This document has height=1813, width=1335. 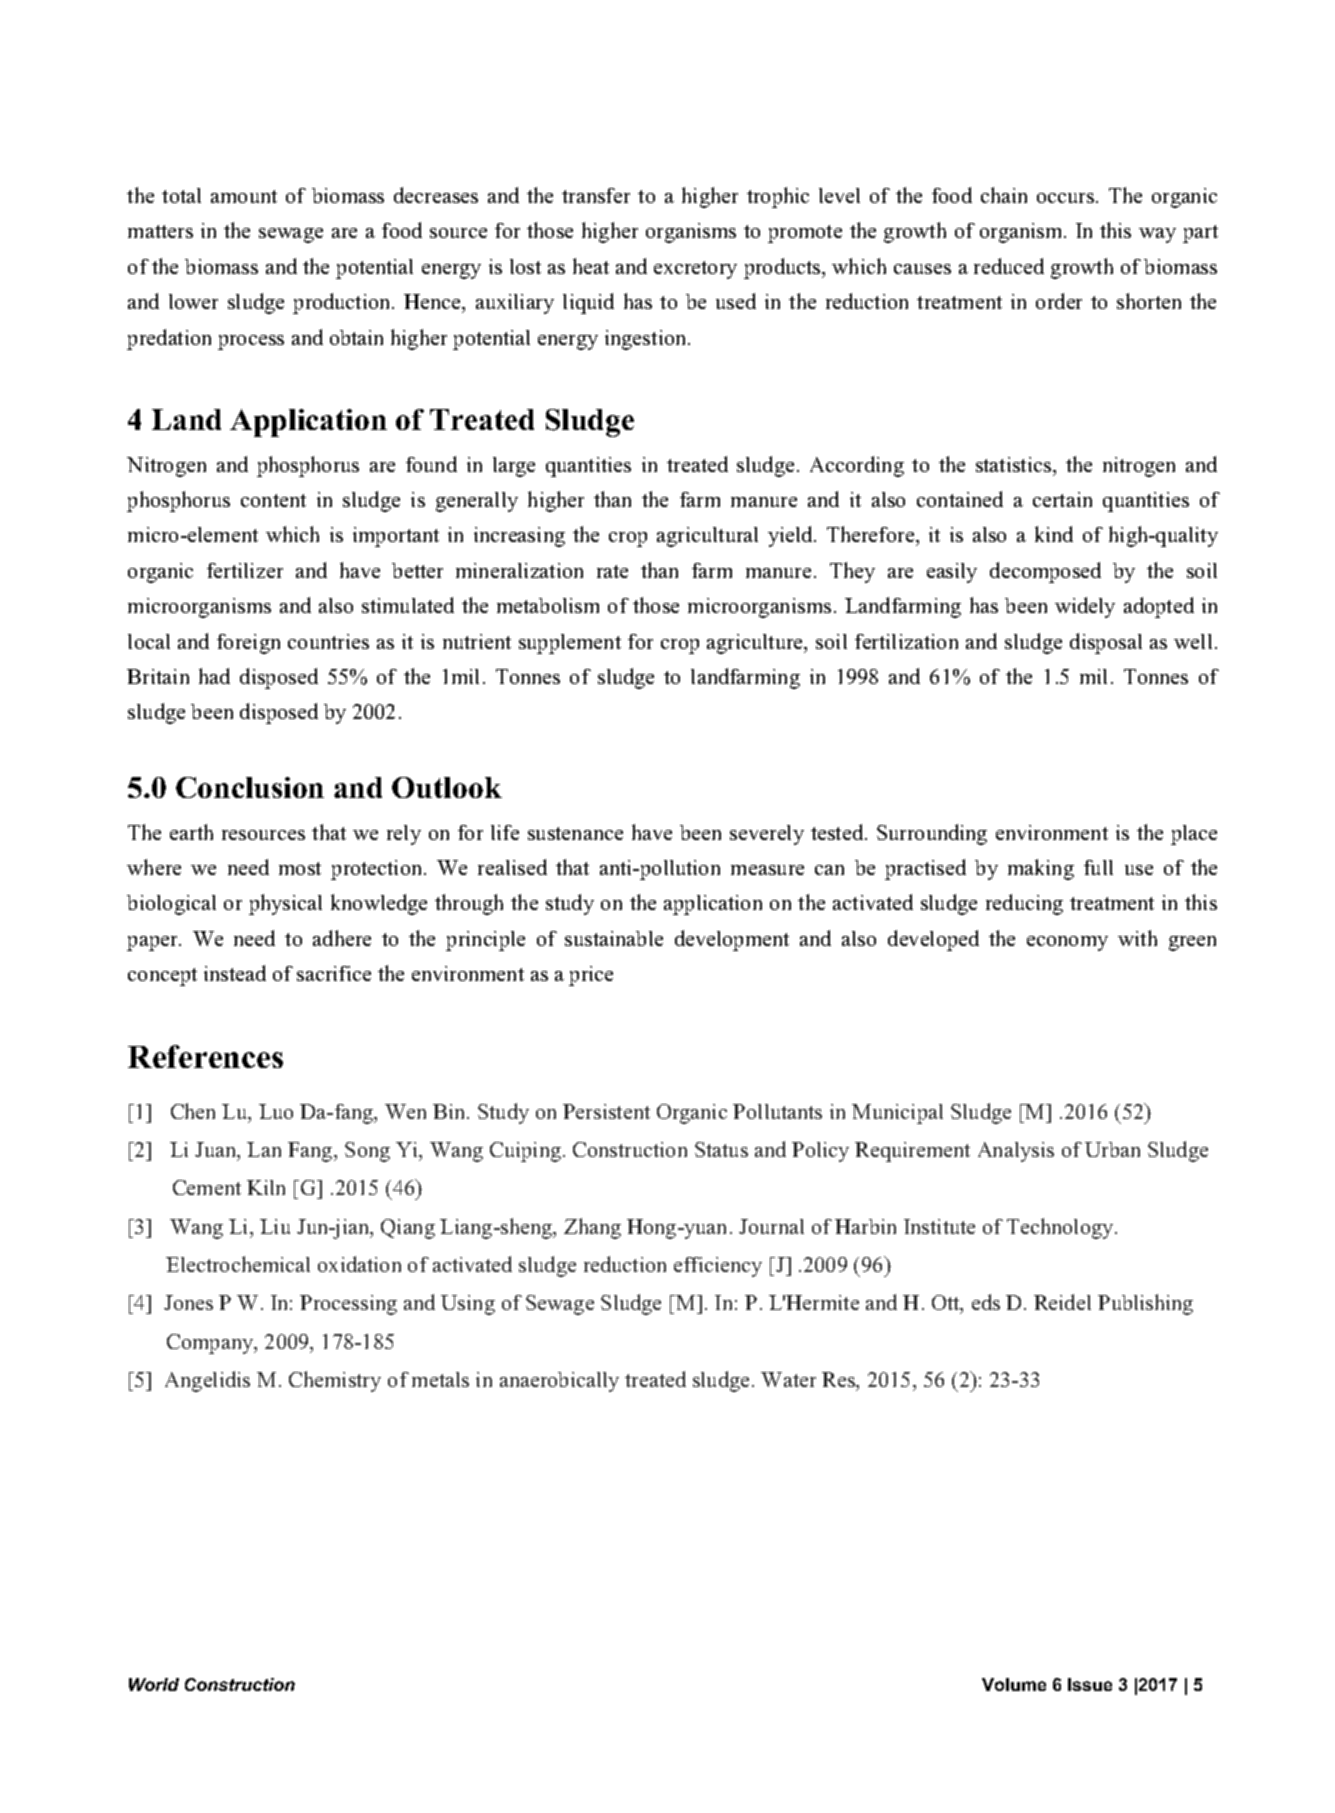 I want to click on amount, so click(x=244, y=196).
